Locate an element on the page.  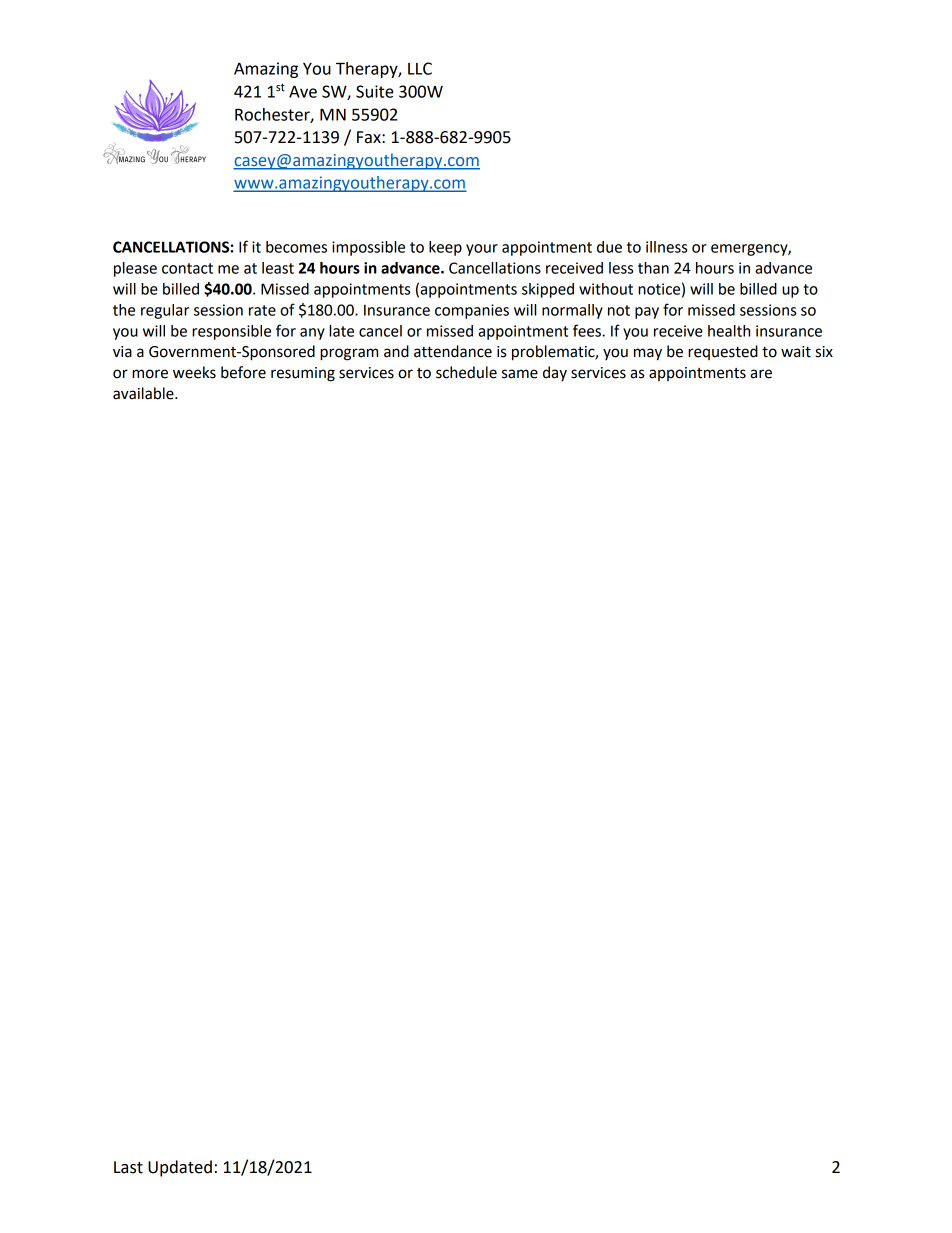
LLC is located at coordinates (420, 68).
